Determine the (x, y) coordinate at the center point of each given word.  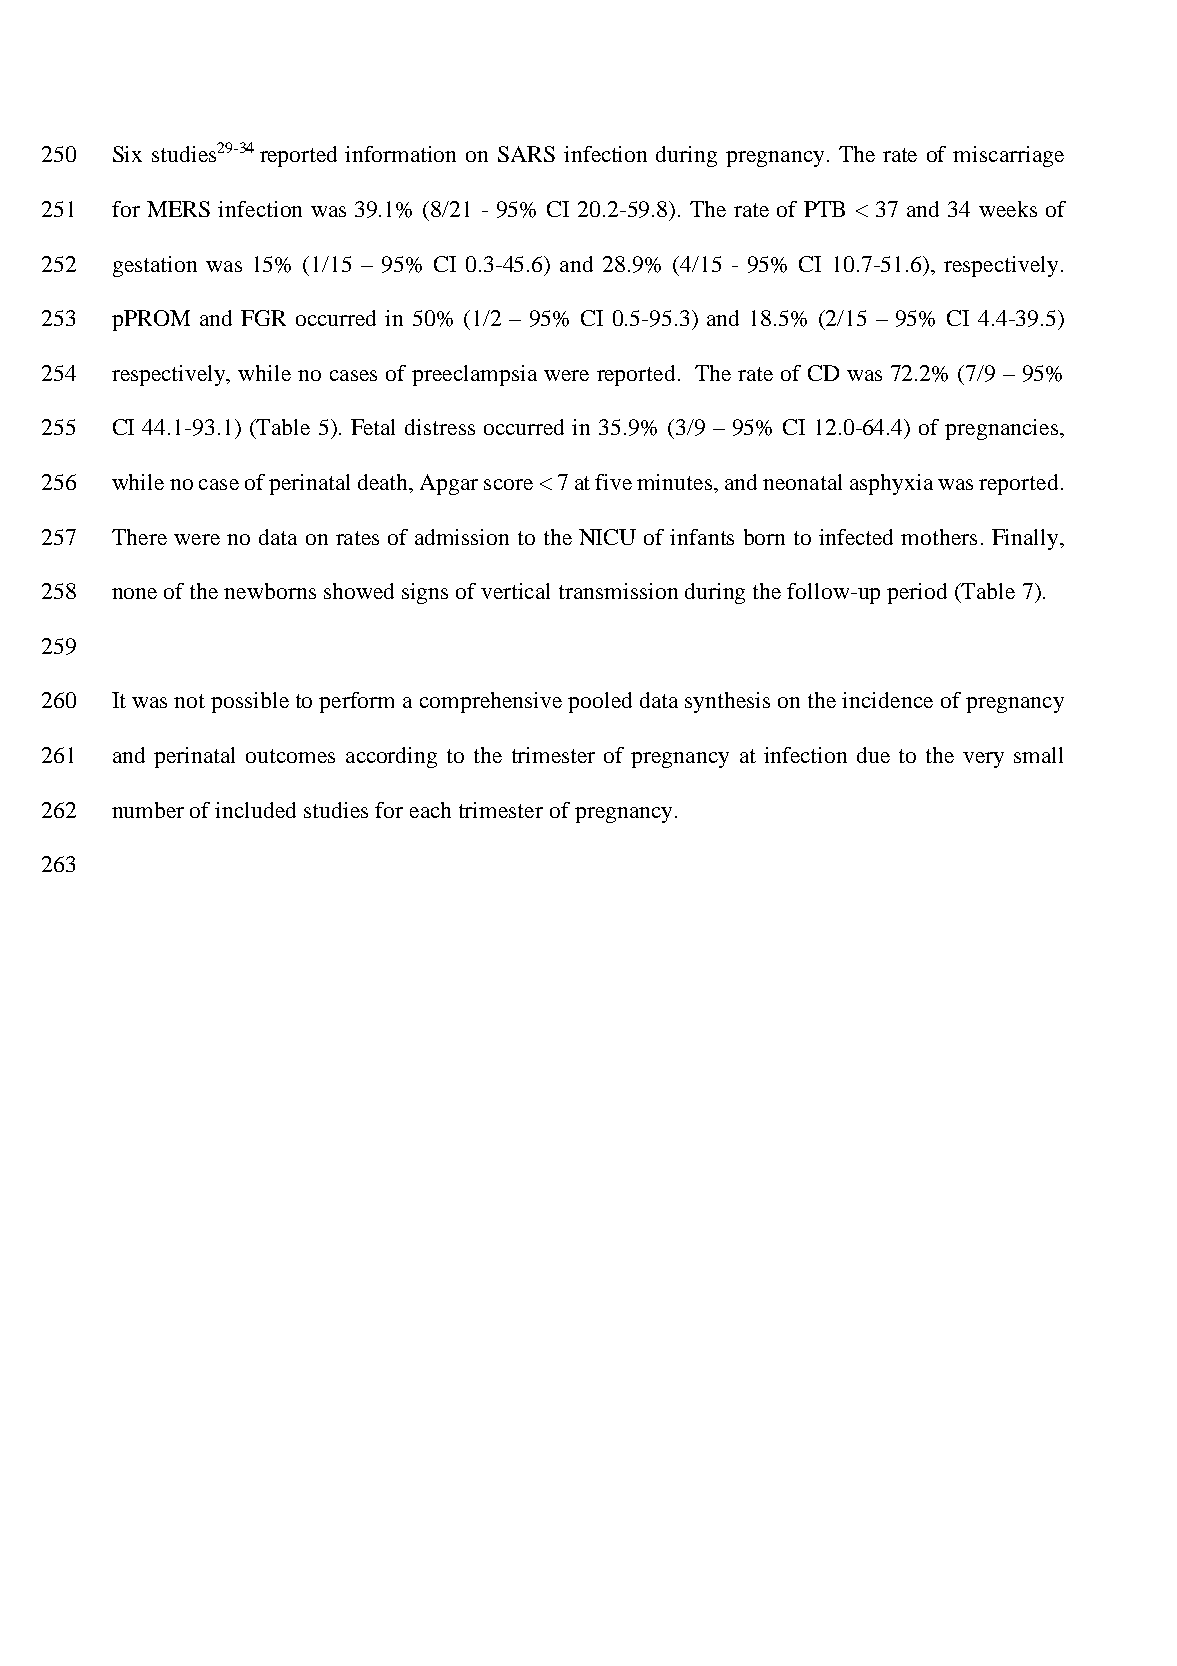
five (613, 482)
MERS (178, 209)
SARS (526, 154)
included (255, 810)
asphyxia (891, 484)
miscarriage (1008, 156)
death (384, 482)
